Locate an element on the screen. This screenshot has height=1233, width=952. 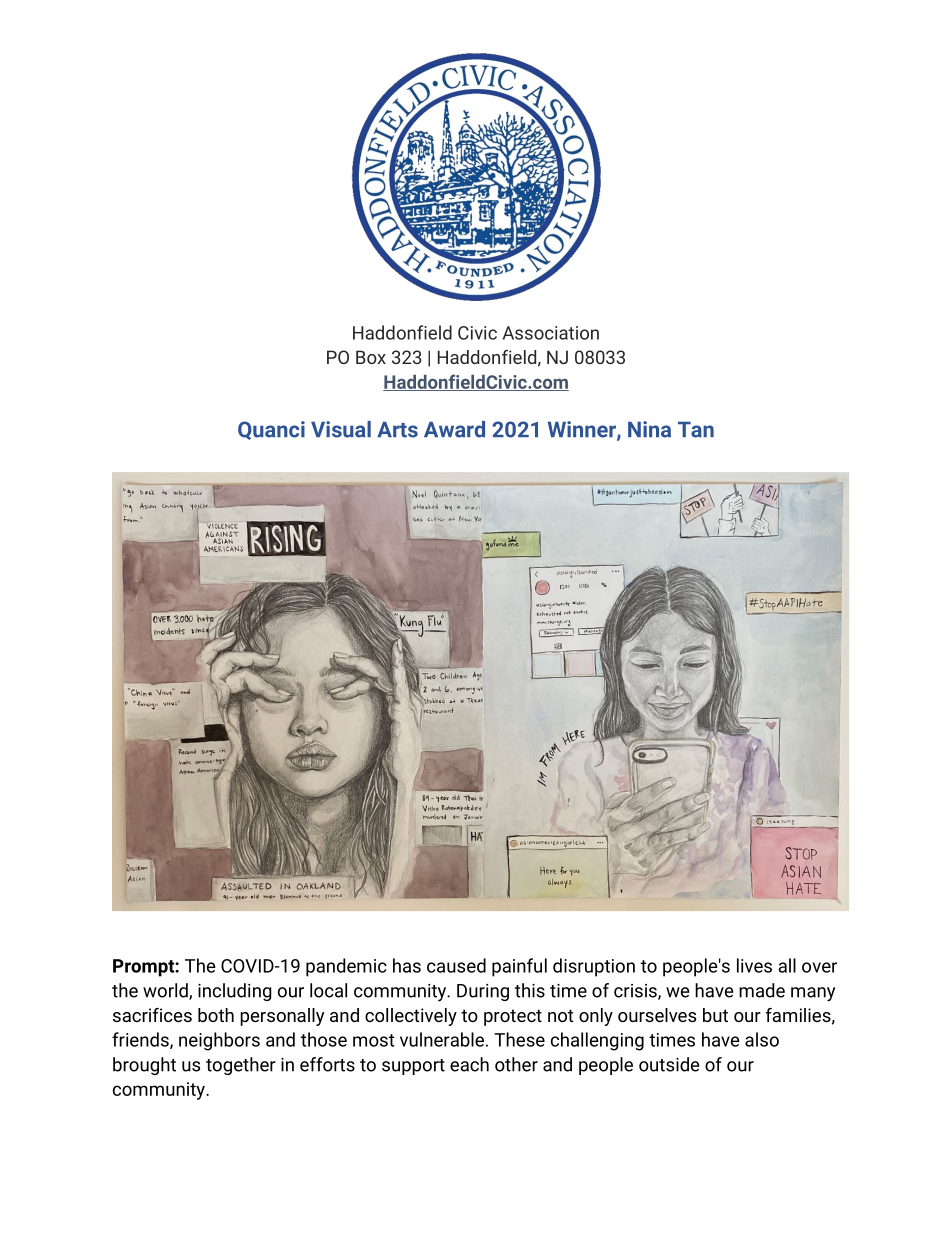
neighbors is located at coordinates (219, 1041).
